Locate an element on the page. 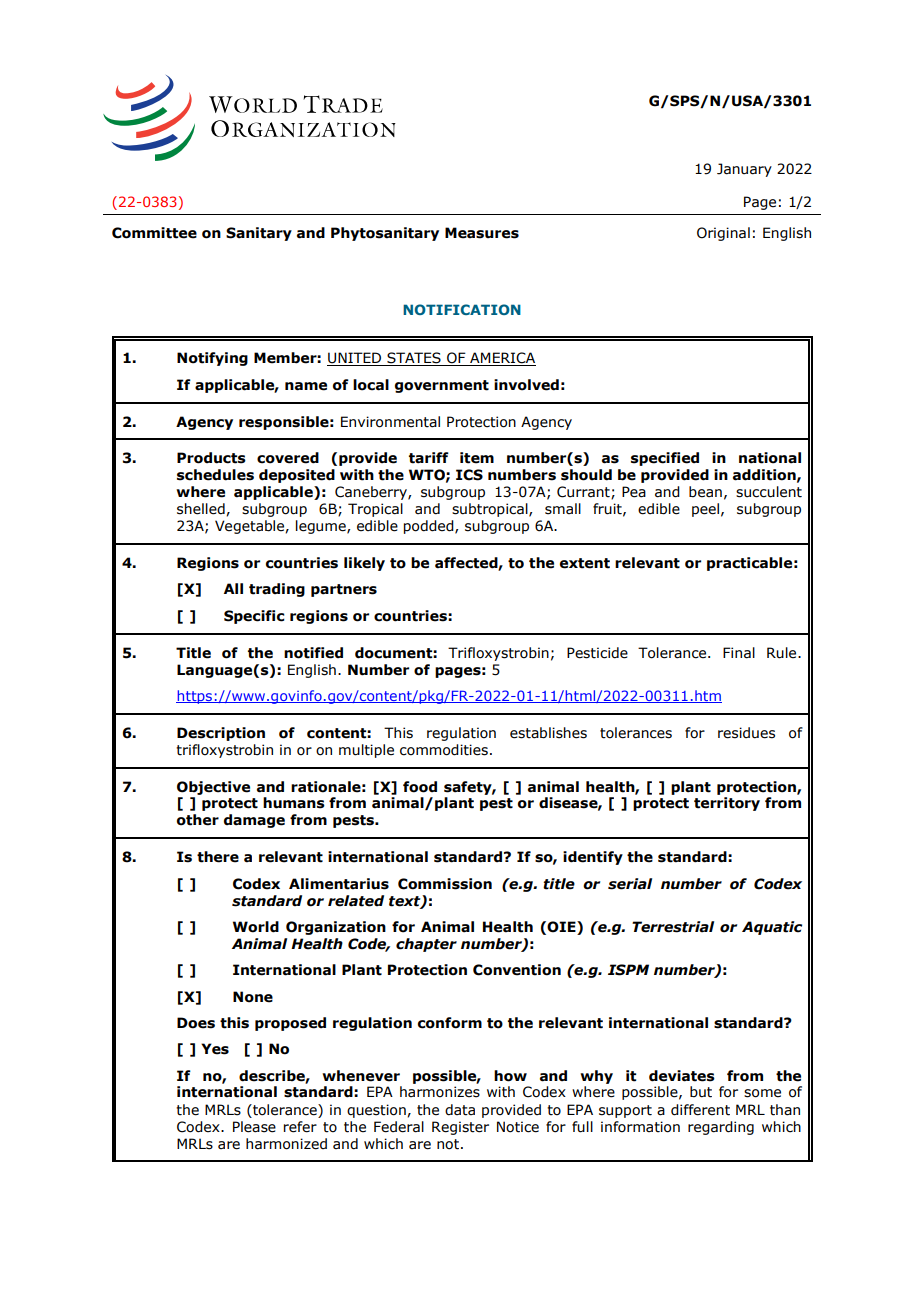 The height and width of the page is (1308, 924). Original is located at coordinates (723, 234).
